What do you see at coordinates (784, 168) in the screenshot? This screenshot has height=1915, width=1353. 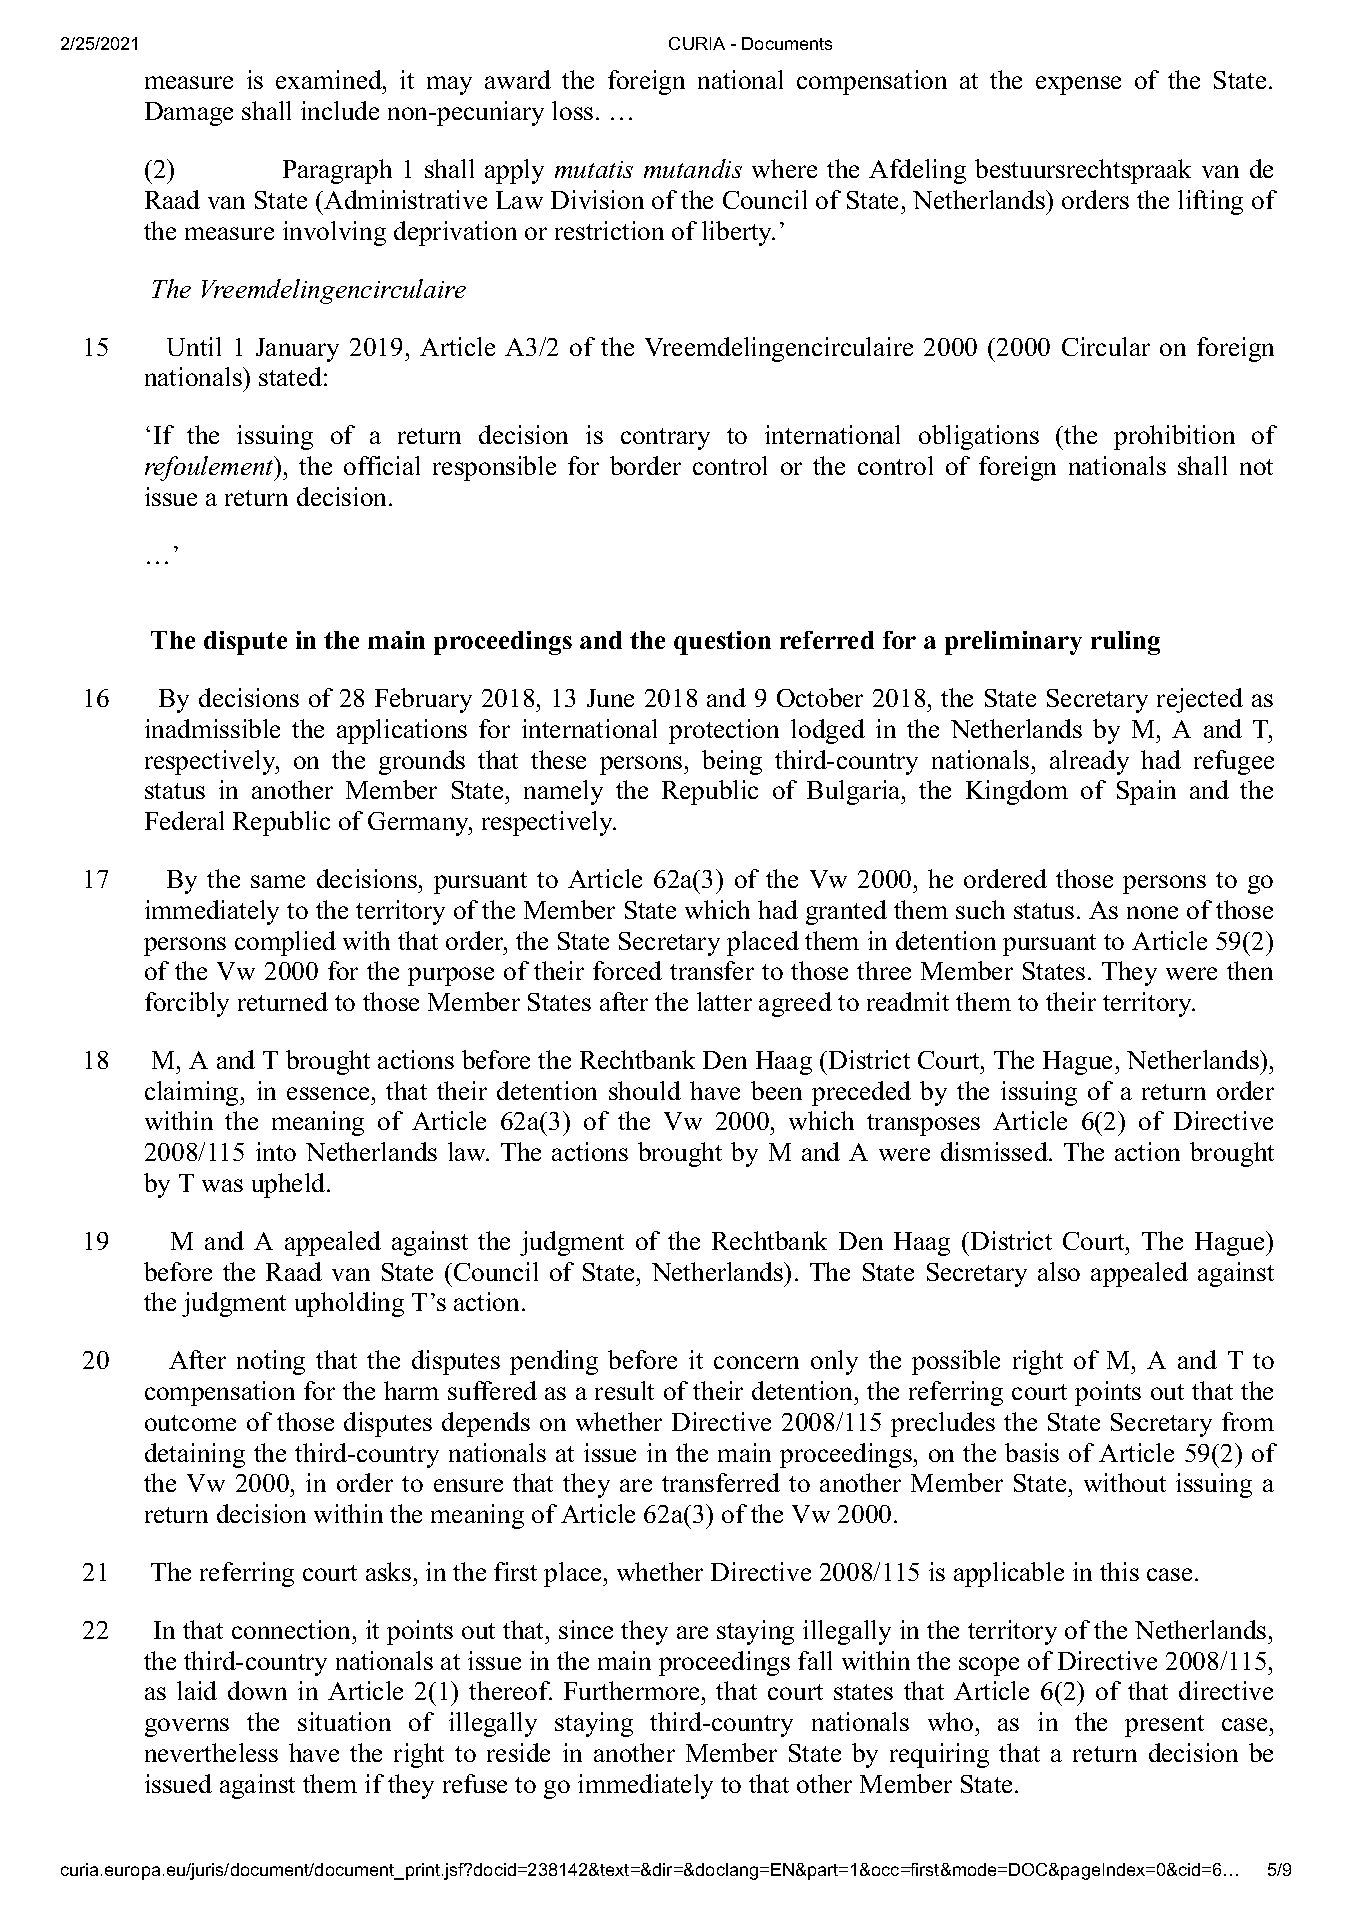 I see `where` at bounding box center [784, 168].
